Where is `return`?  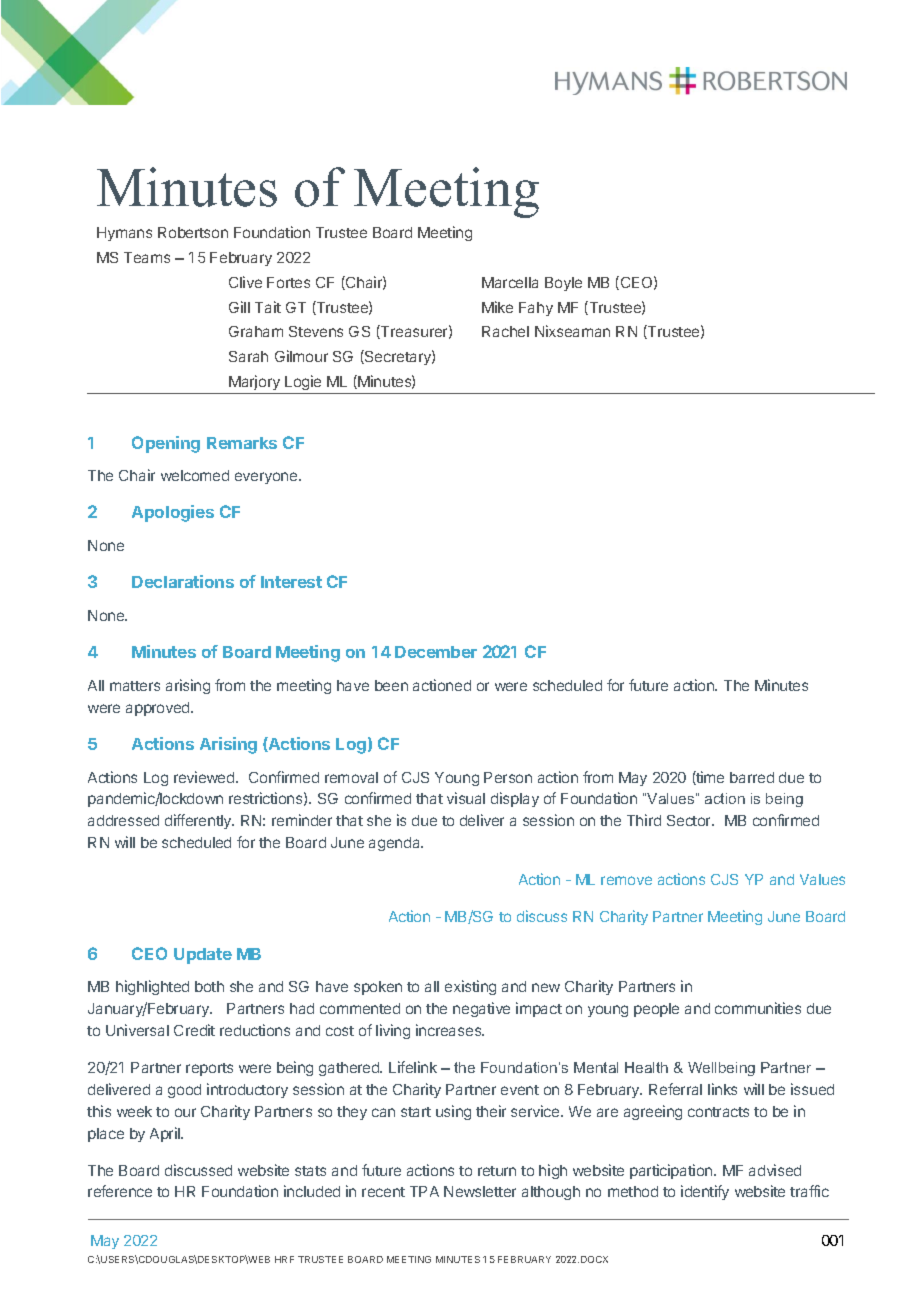 return is located at coordinates (497, 1171).
